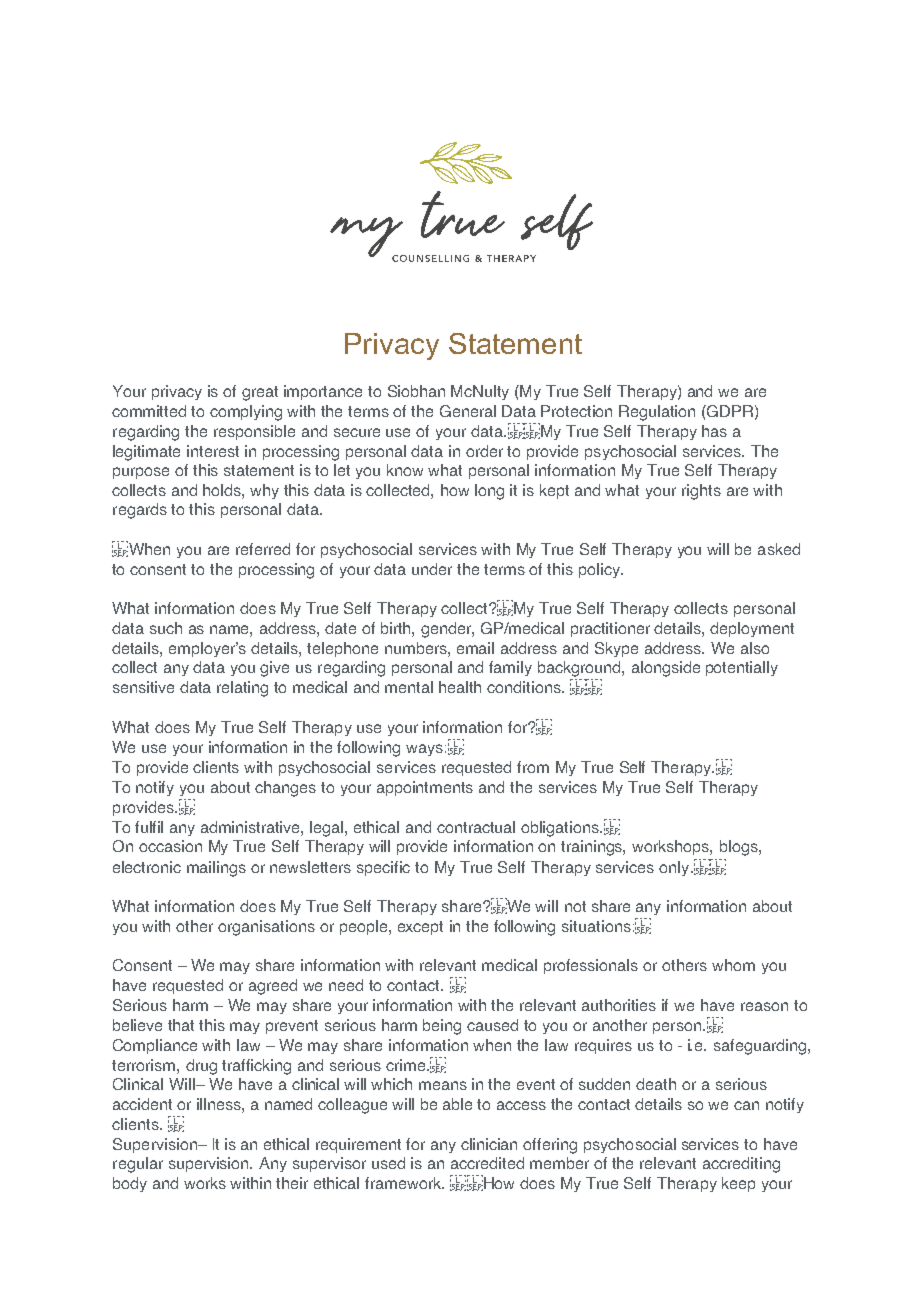 This page has width=924, height=1308. Describe the element at coordinates (738, 1184) in the page. I see `keep` at that location.
